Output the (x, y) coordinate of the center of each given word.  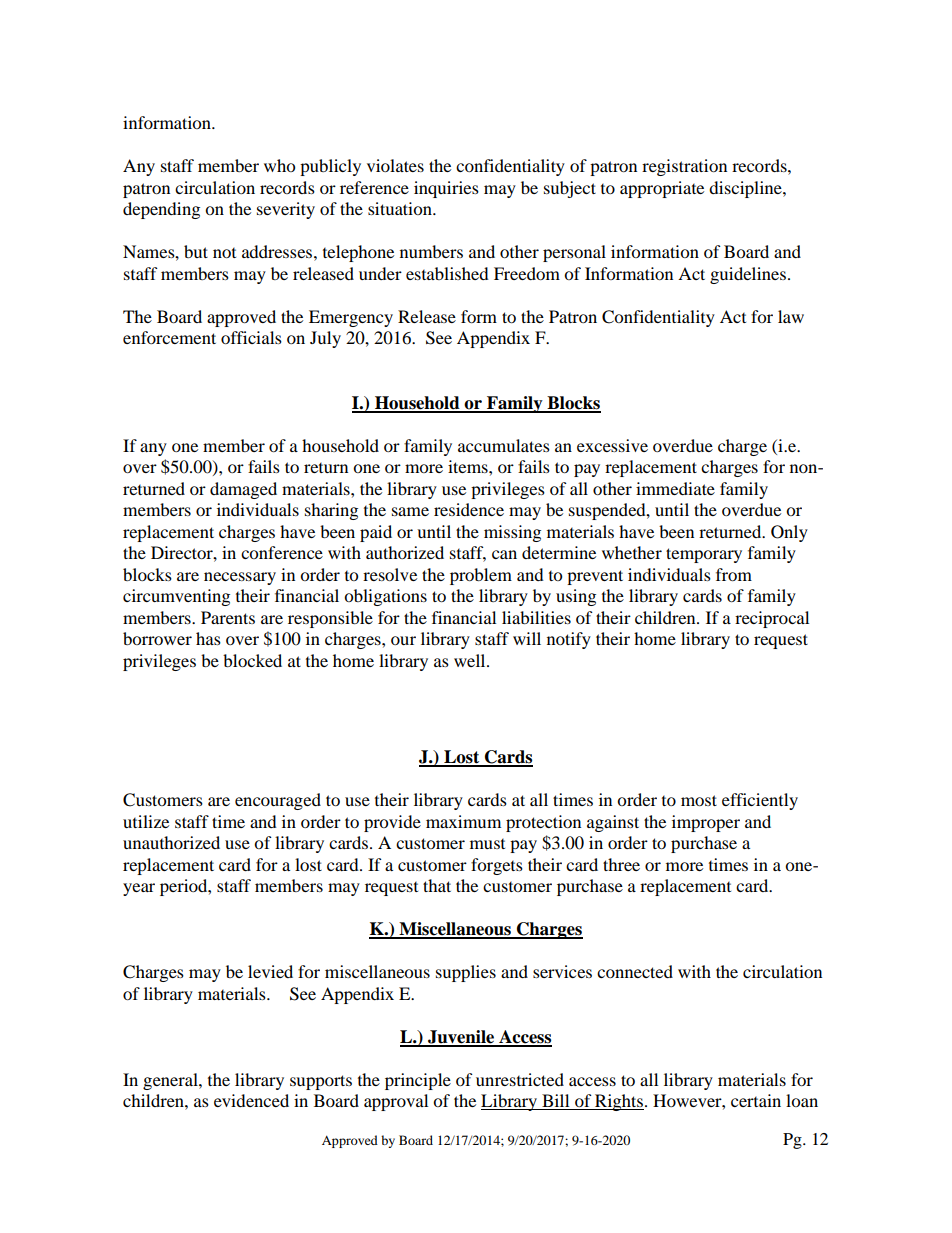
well (471, 660)
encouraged (278, 801)
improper (706, 823)
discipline (746, 189)
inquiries (446, 189)
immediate (675, 488)
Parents (228, 617)
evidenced (251, 1100)
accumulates (504, 445)
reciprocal (772, 619)
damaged (243, 490)
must (487, 844)
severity (286, 210)
